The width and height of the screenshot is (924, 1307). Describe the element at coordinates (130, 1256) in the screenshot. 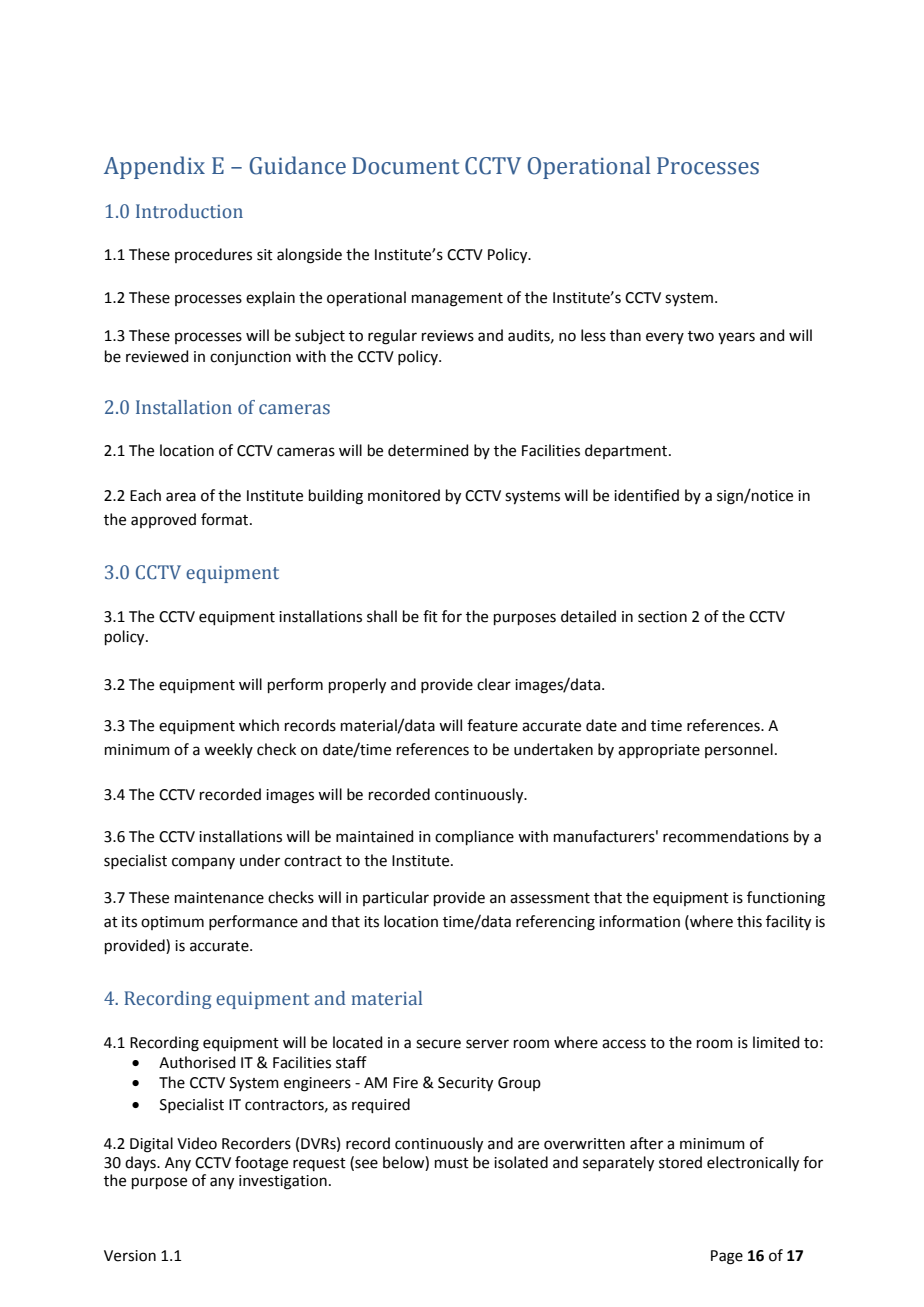

I see `Version` at that location.
